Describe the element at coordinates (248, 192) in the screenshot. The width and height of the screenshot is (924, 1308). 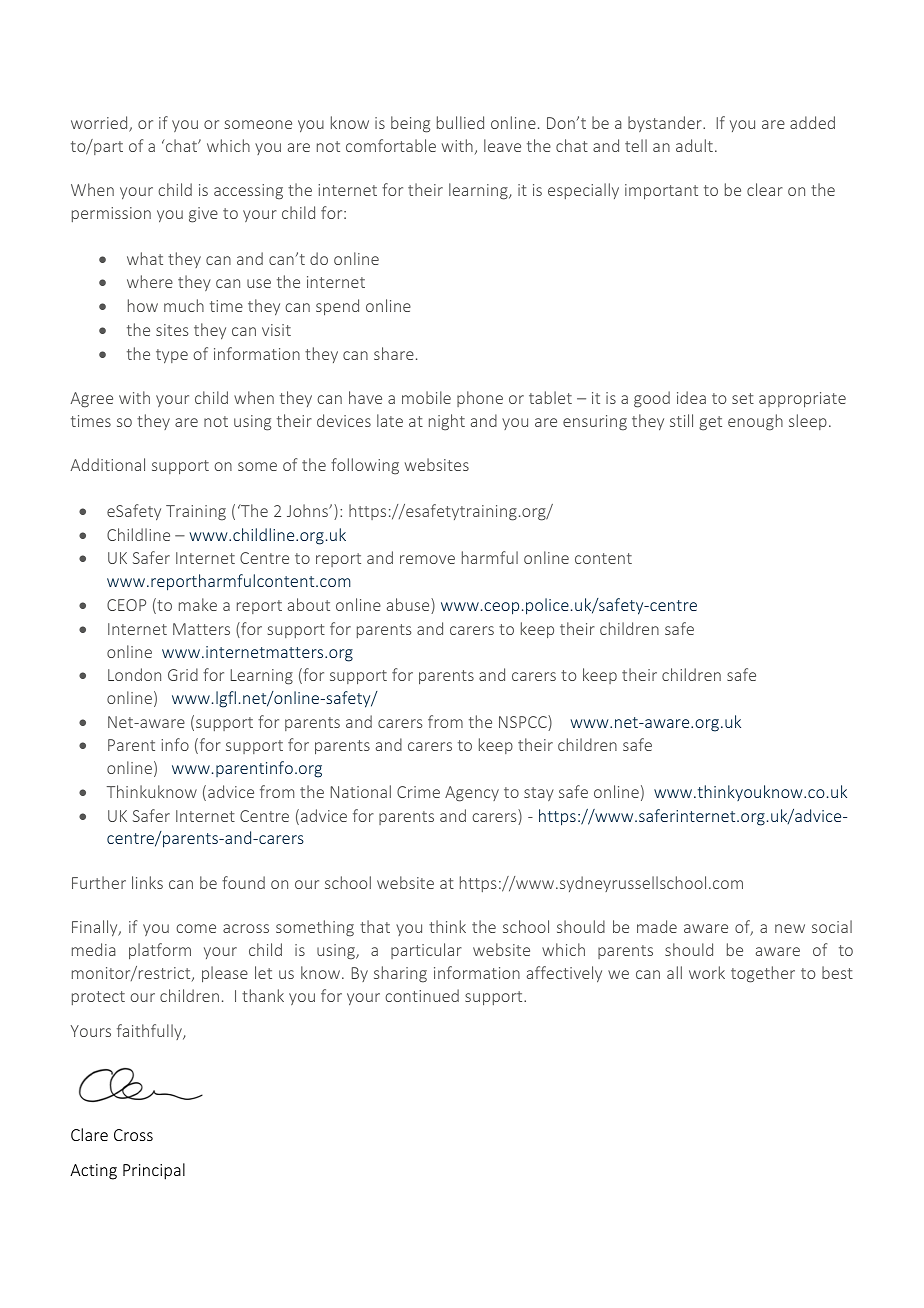
I see `accessing` at that location.
